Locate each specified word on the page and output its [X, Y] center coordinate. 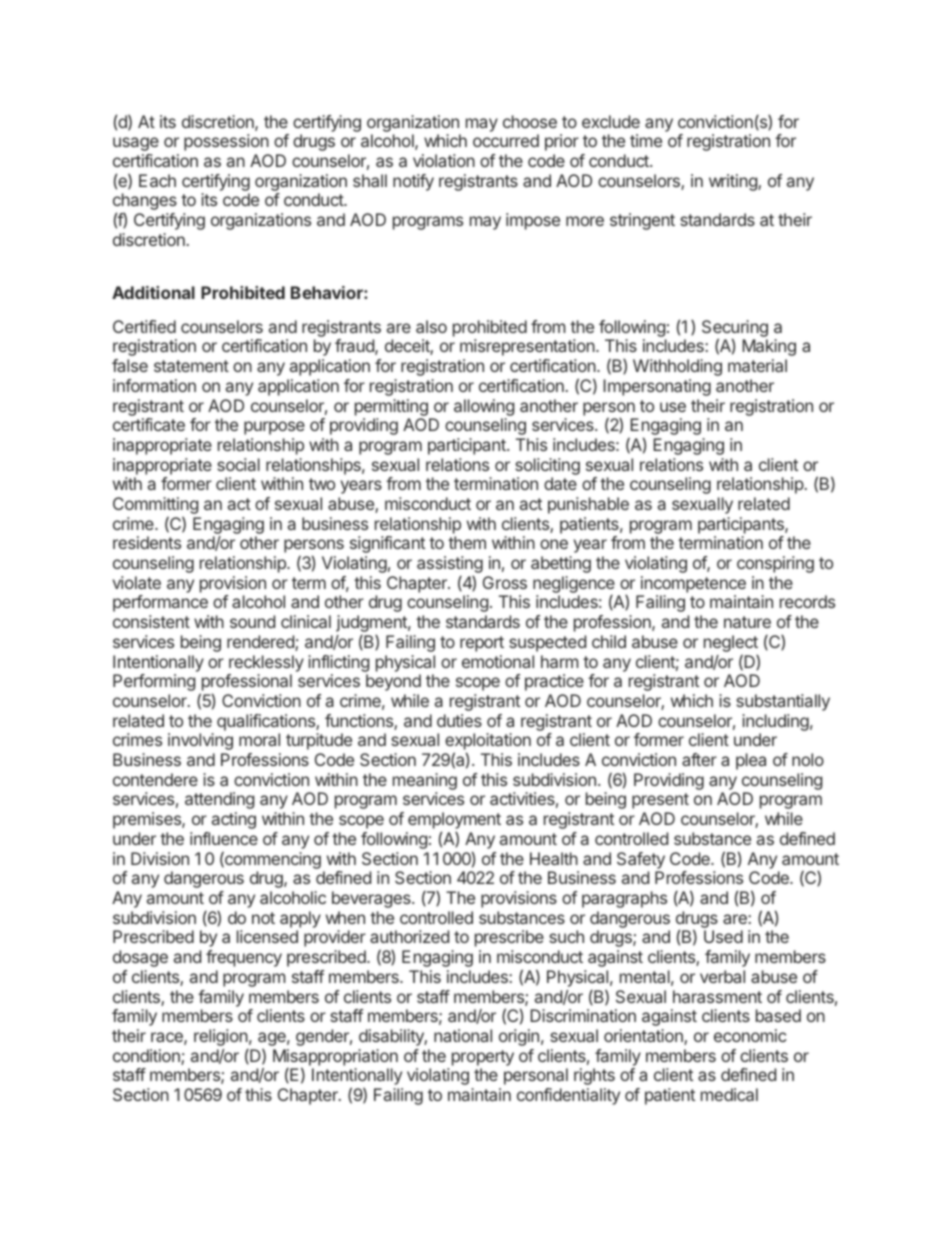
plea [751, 761]
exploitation [488, 743]
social [238, 464]
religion [221, 1037]
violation [444, 160]
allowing [484, 407]
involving [200, 741]
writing [734, 182]
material [757, 365]
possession [226, 142]
